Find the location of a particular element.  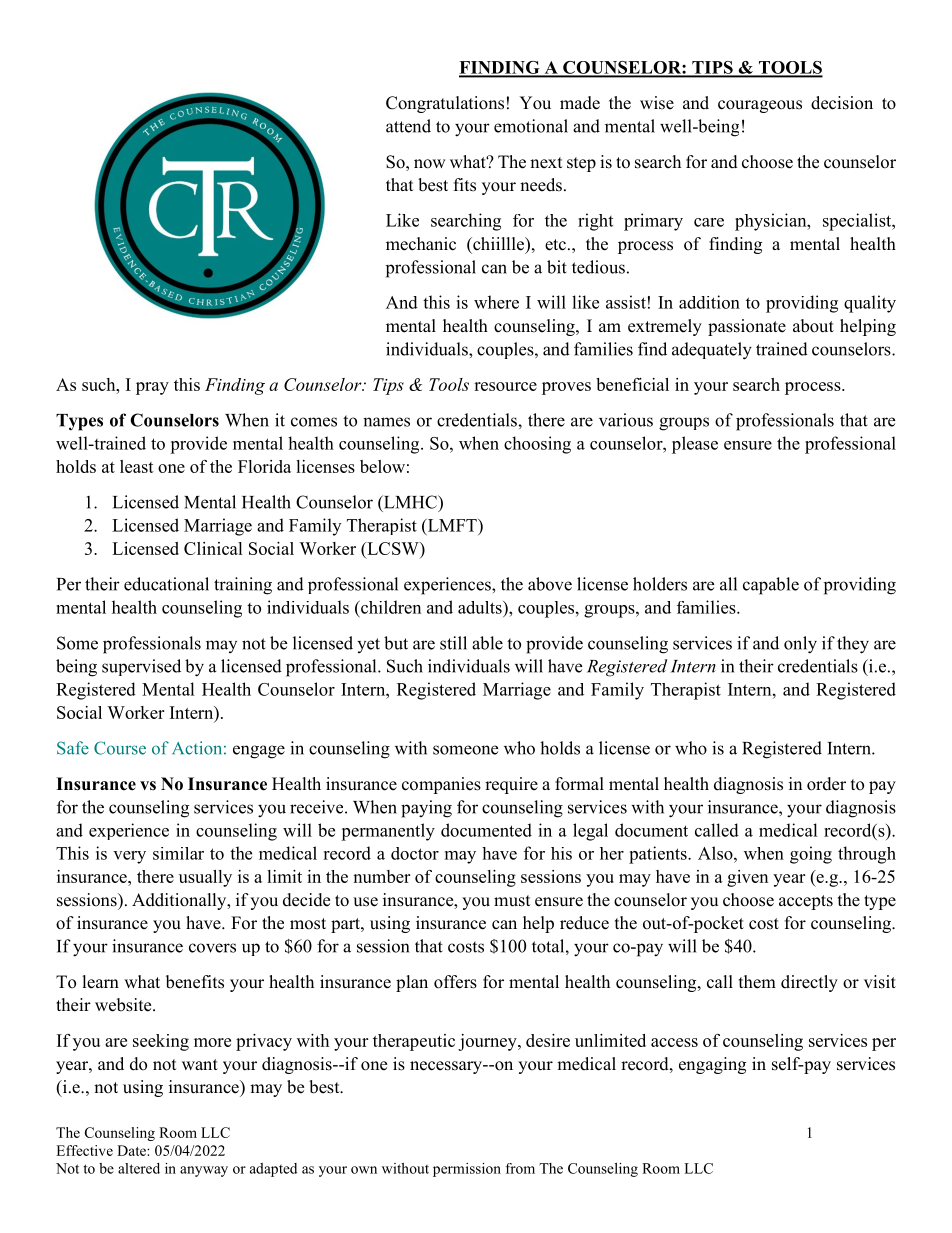

courageous is located at coordinates (760, 106).
